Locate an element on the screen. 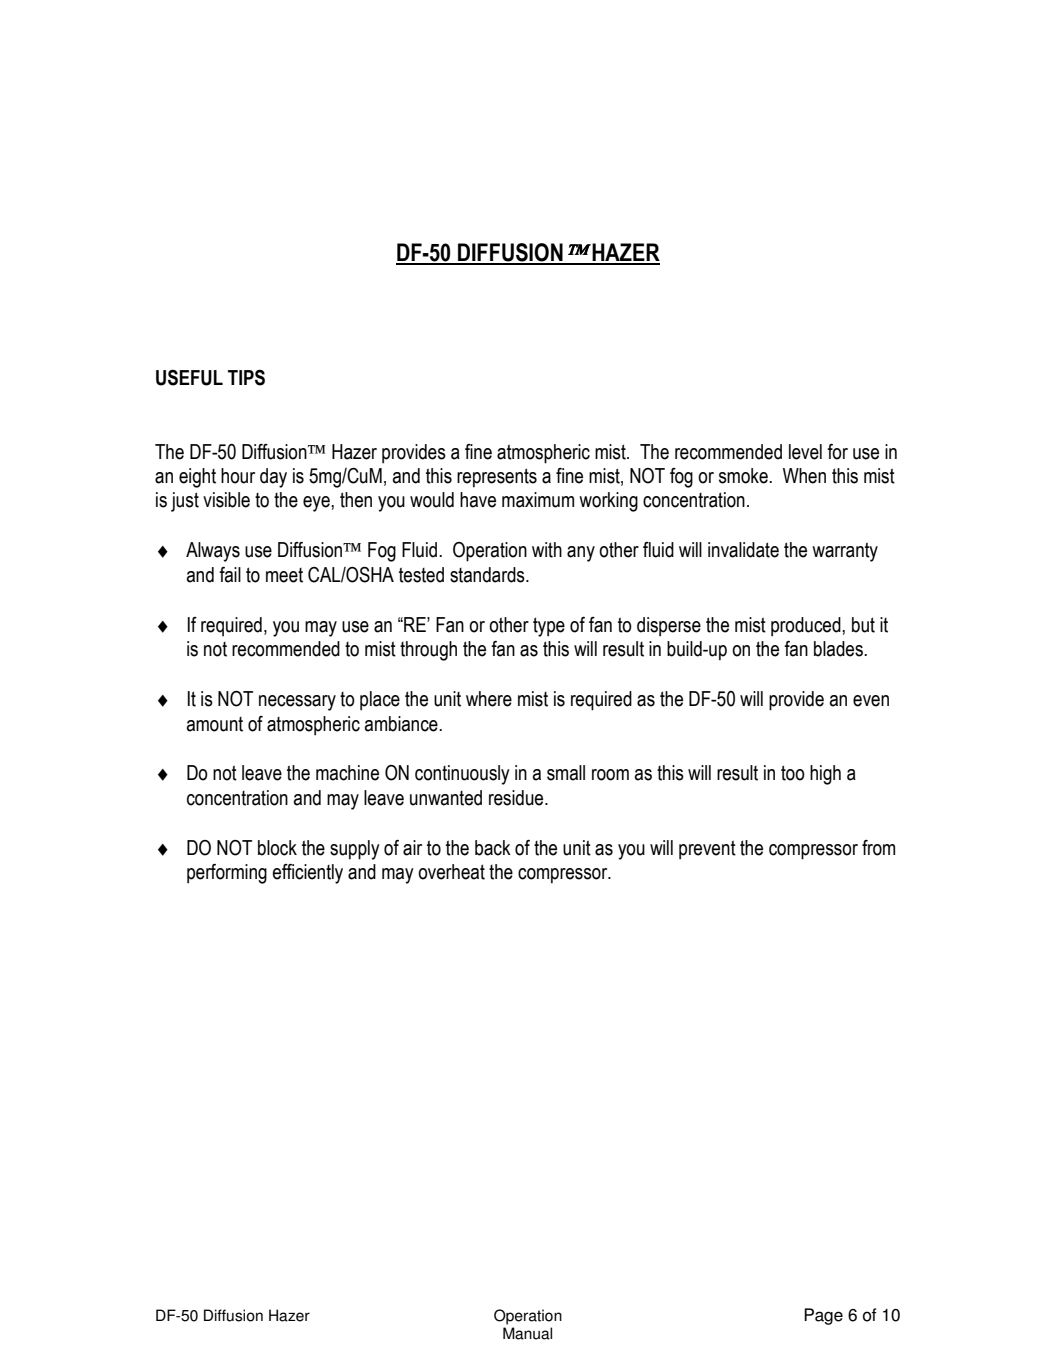 Image resolution: width=1056 pixels, height=1367 pixels. block is located at coordinates (277, 848).
